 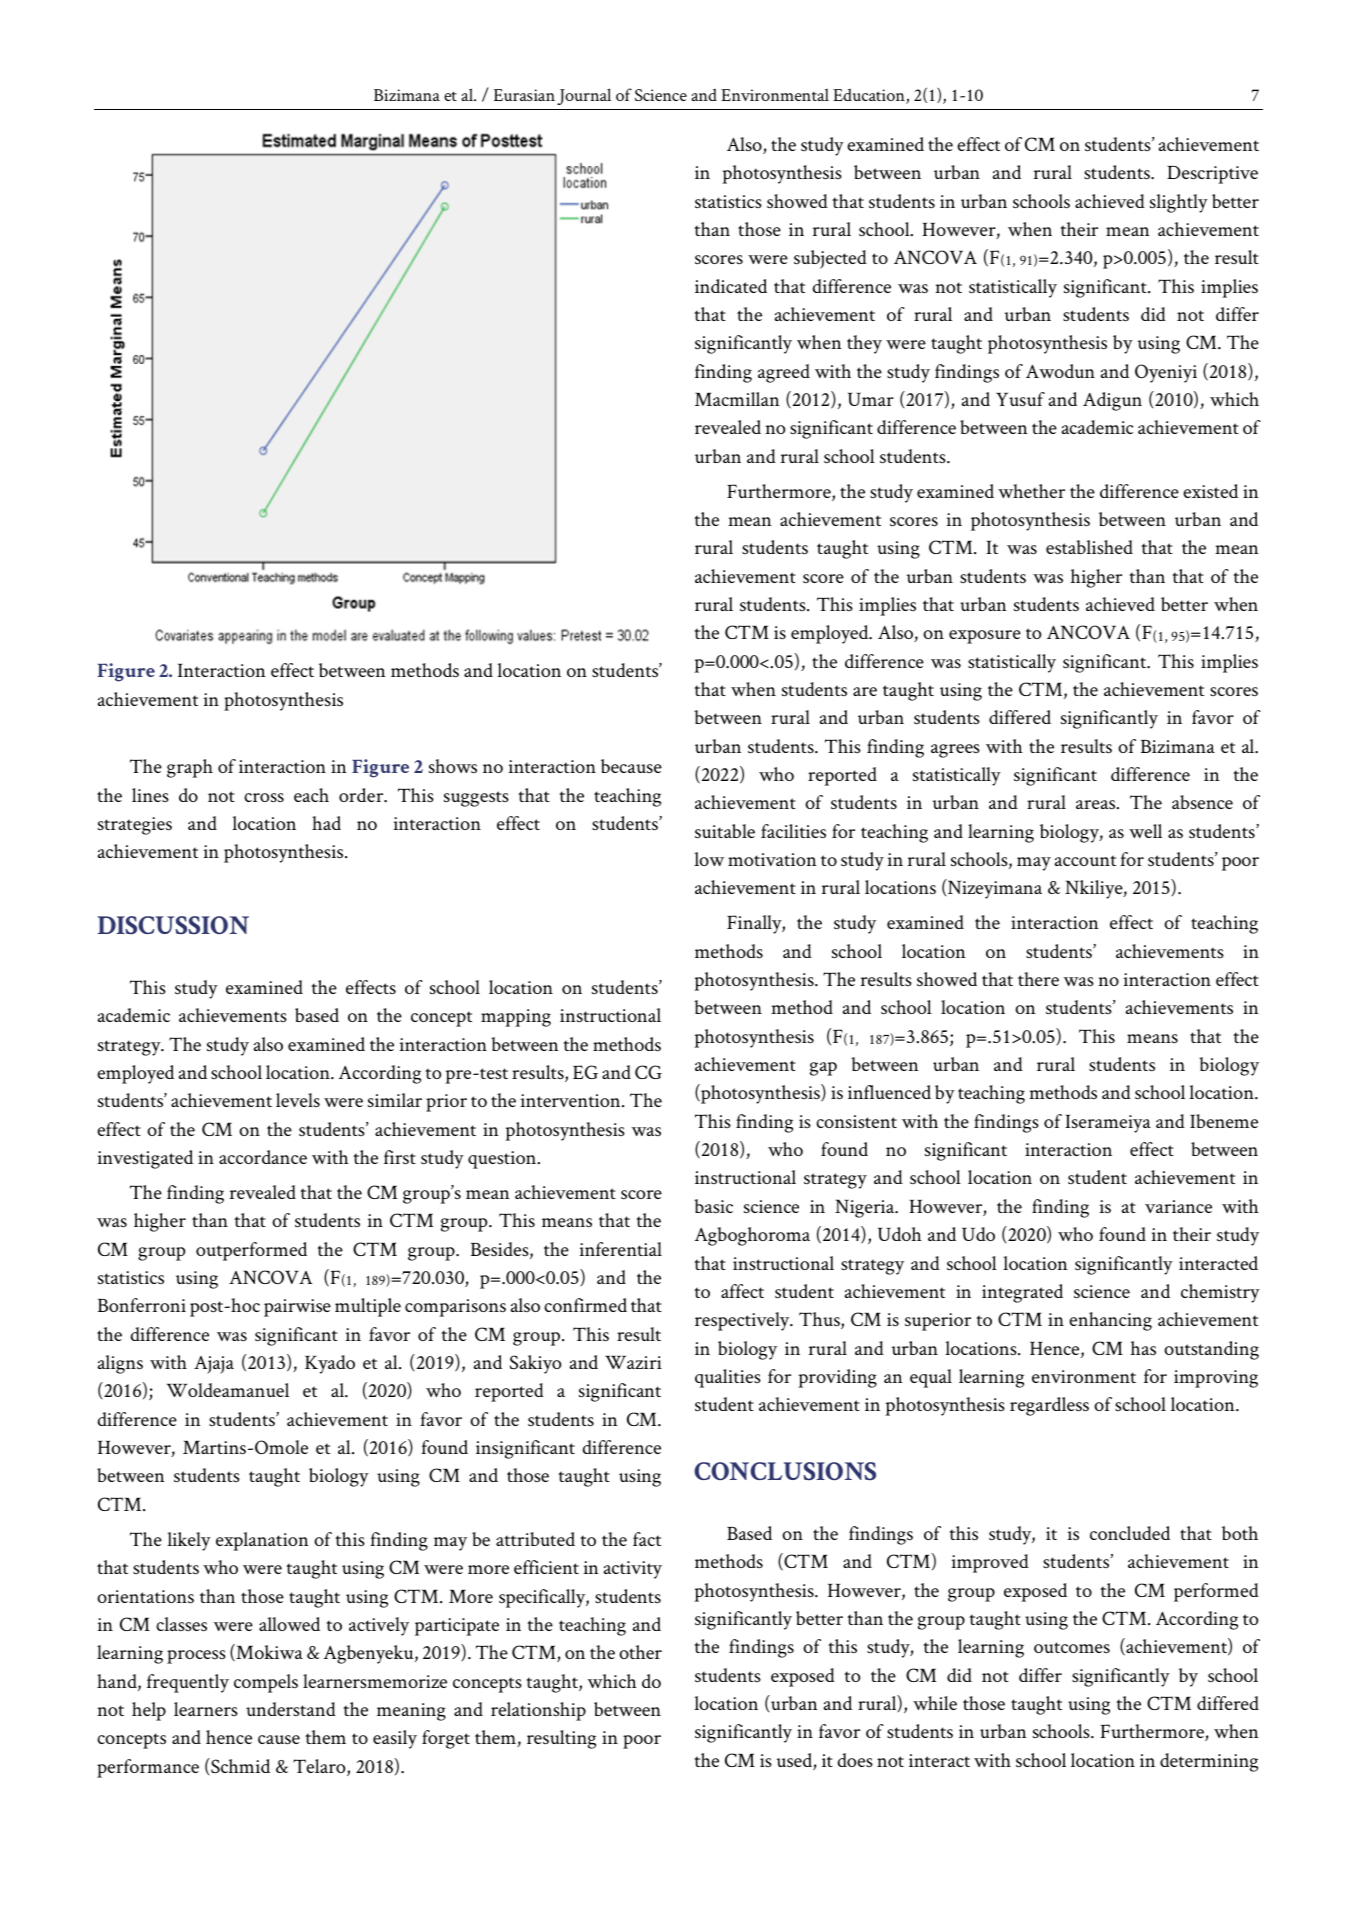 I want to click on understand, so click(x=291, y=1709).
